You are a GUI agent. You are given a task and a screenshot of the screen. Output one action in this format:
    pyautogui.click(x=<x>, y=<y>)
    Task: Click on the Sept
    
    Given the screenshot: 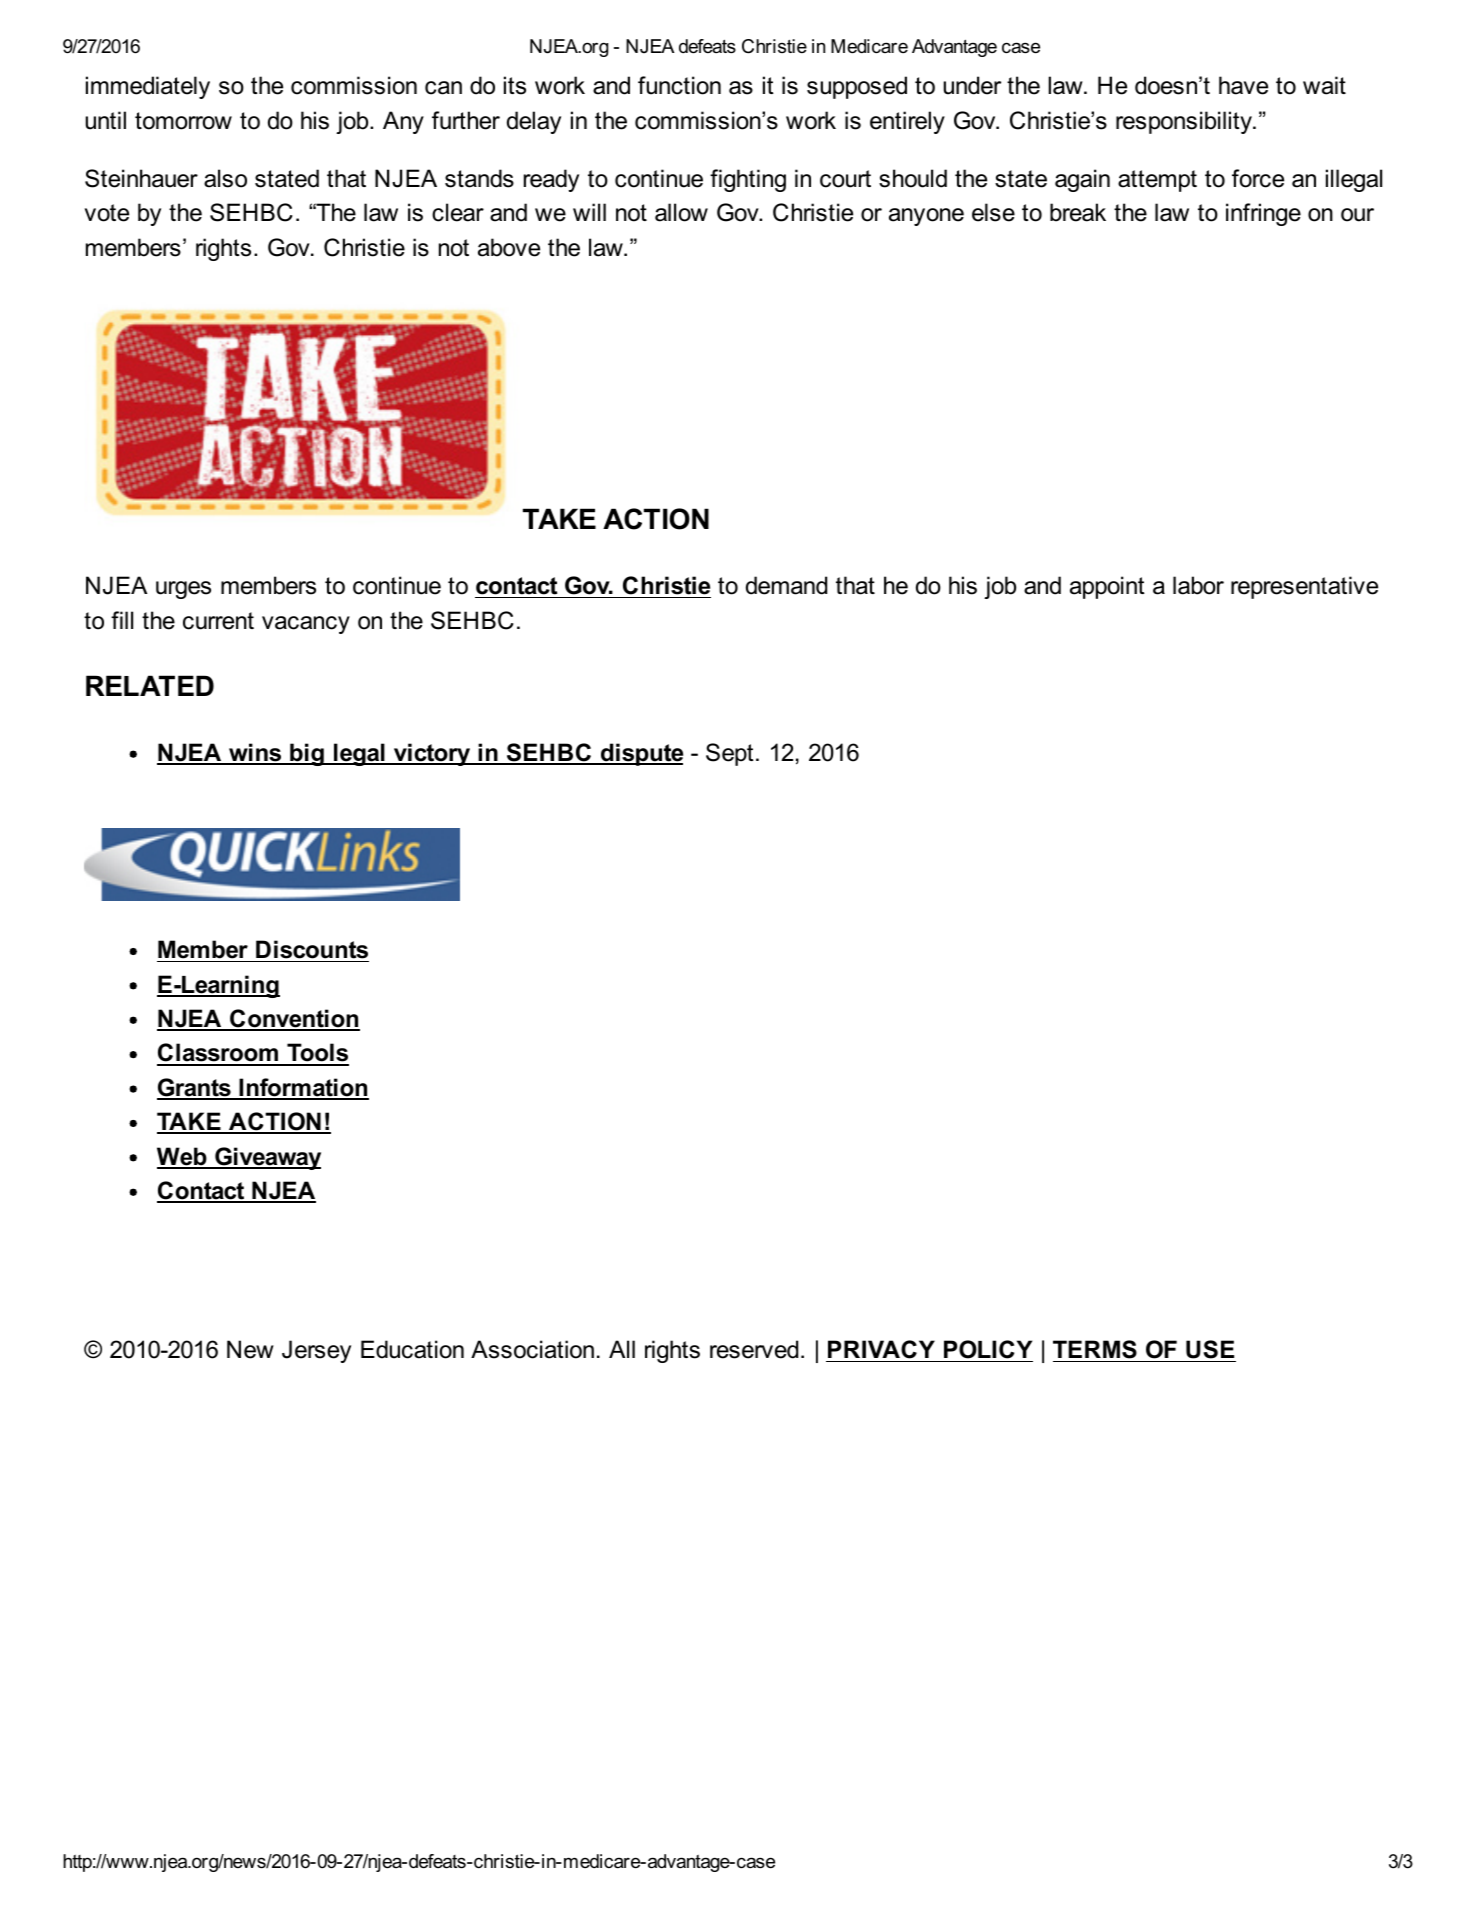 What is the action you would take?
    pyautogui.click(x=730, y=754)
